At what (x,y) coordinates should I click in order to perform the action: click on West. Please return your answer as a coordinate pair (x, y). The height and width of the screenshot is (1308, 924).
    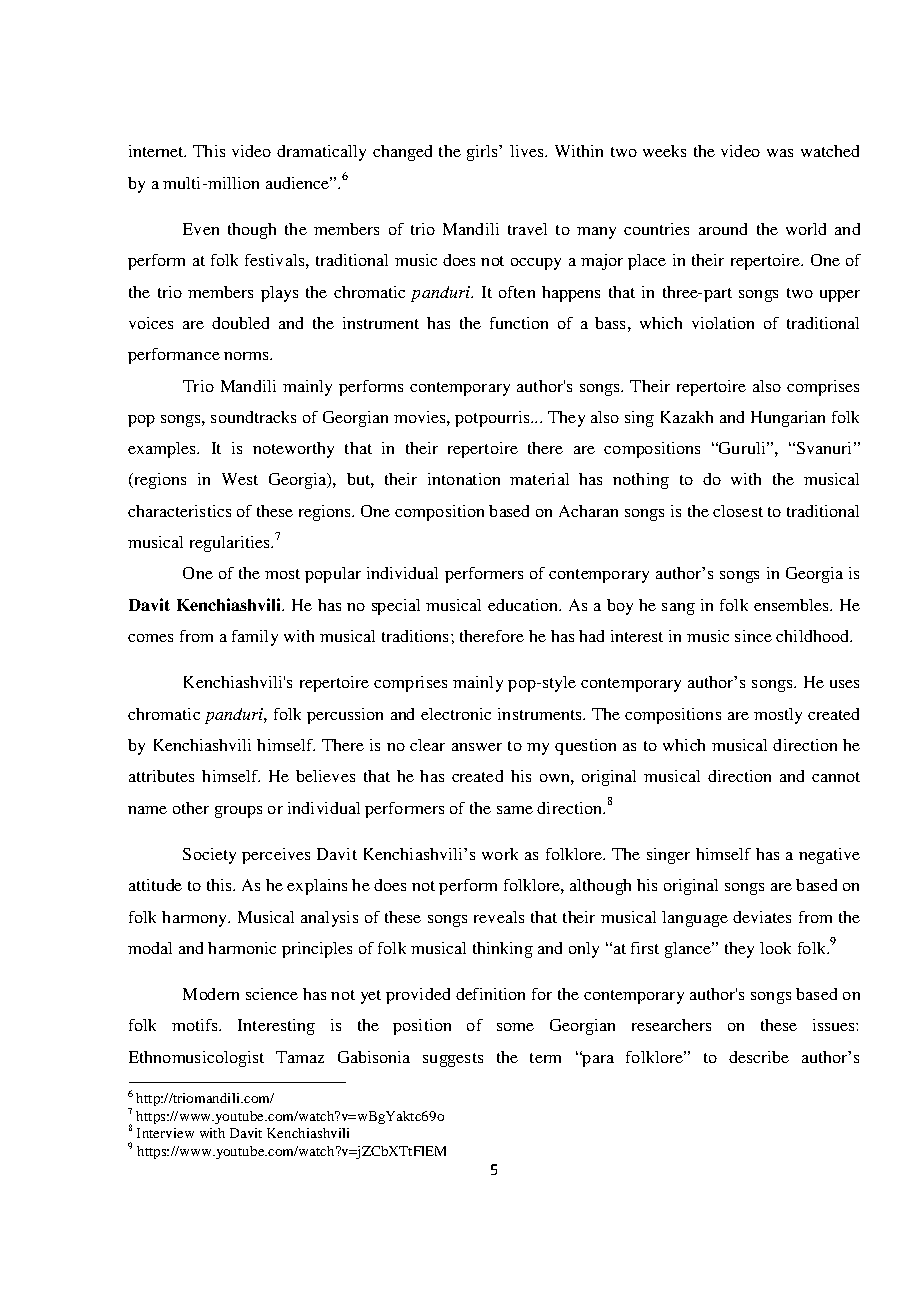
    Looking at the image, I should click on (240, 479).
